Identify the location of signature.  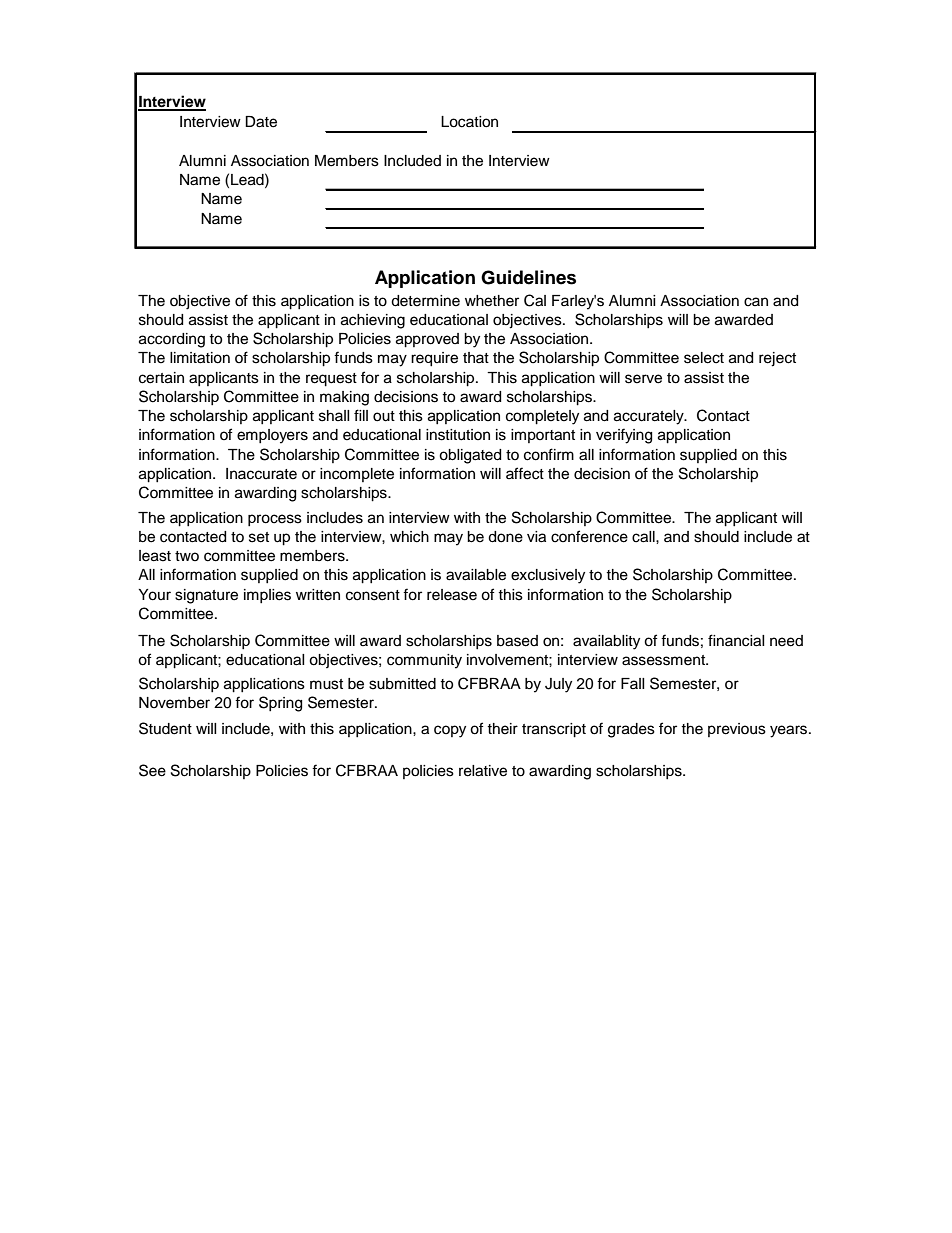
(206, 596).
